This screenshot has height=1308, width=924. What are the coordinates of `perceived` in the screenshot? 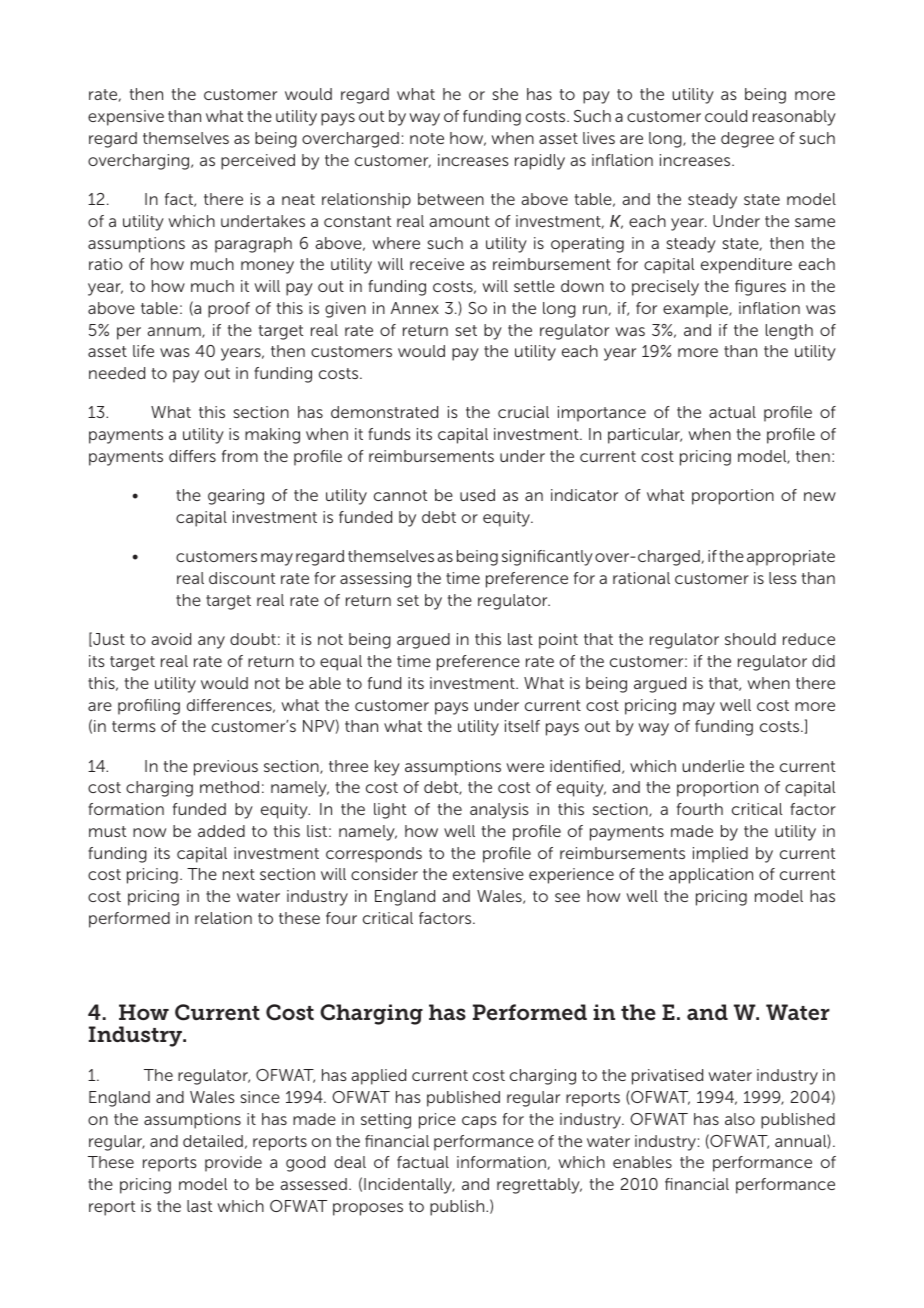 It's located at (258, 162).
